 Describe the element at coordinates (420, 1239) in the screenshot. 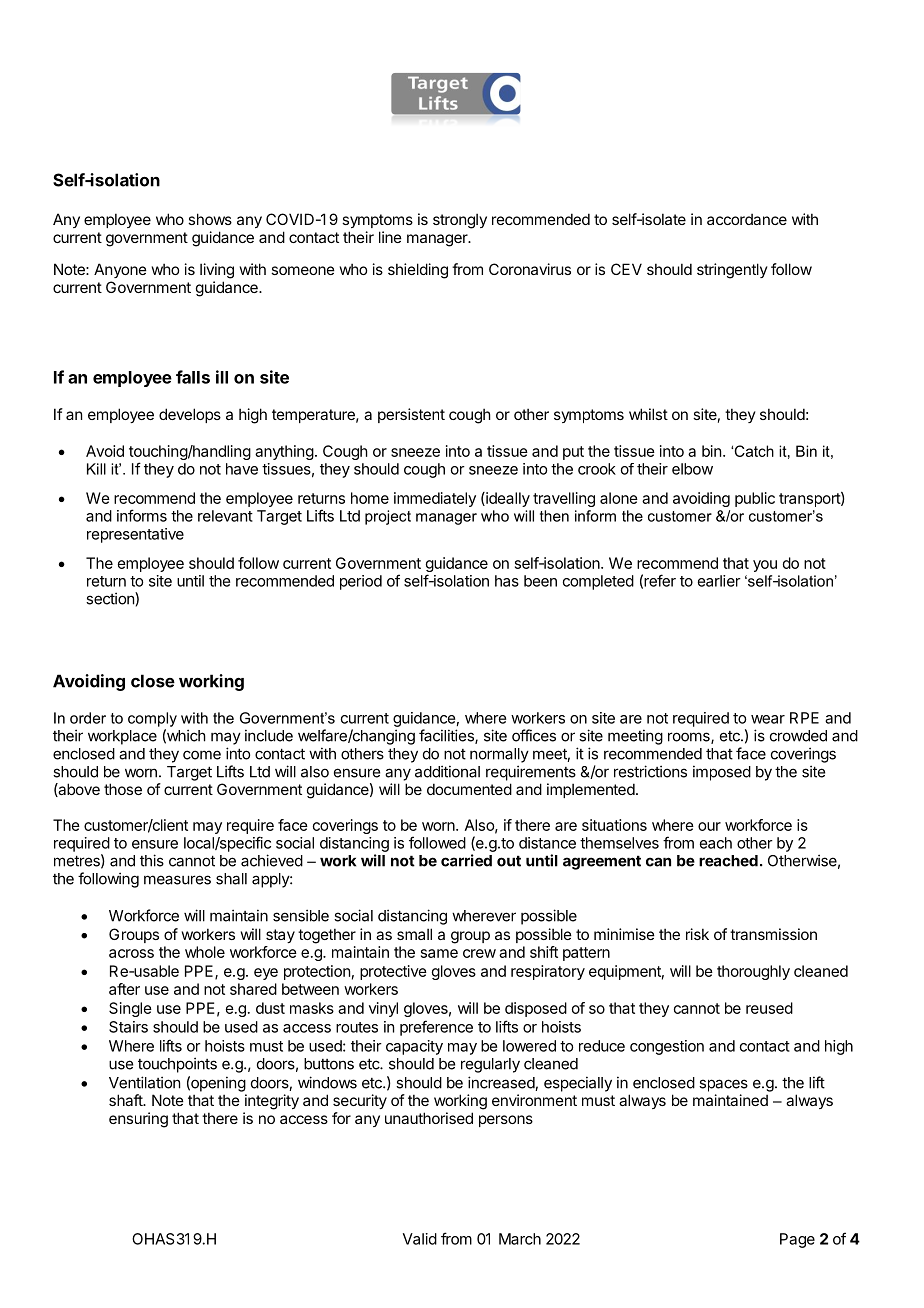

I see `Valid` at that location.
